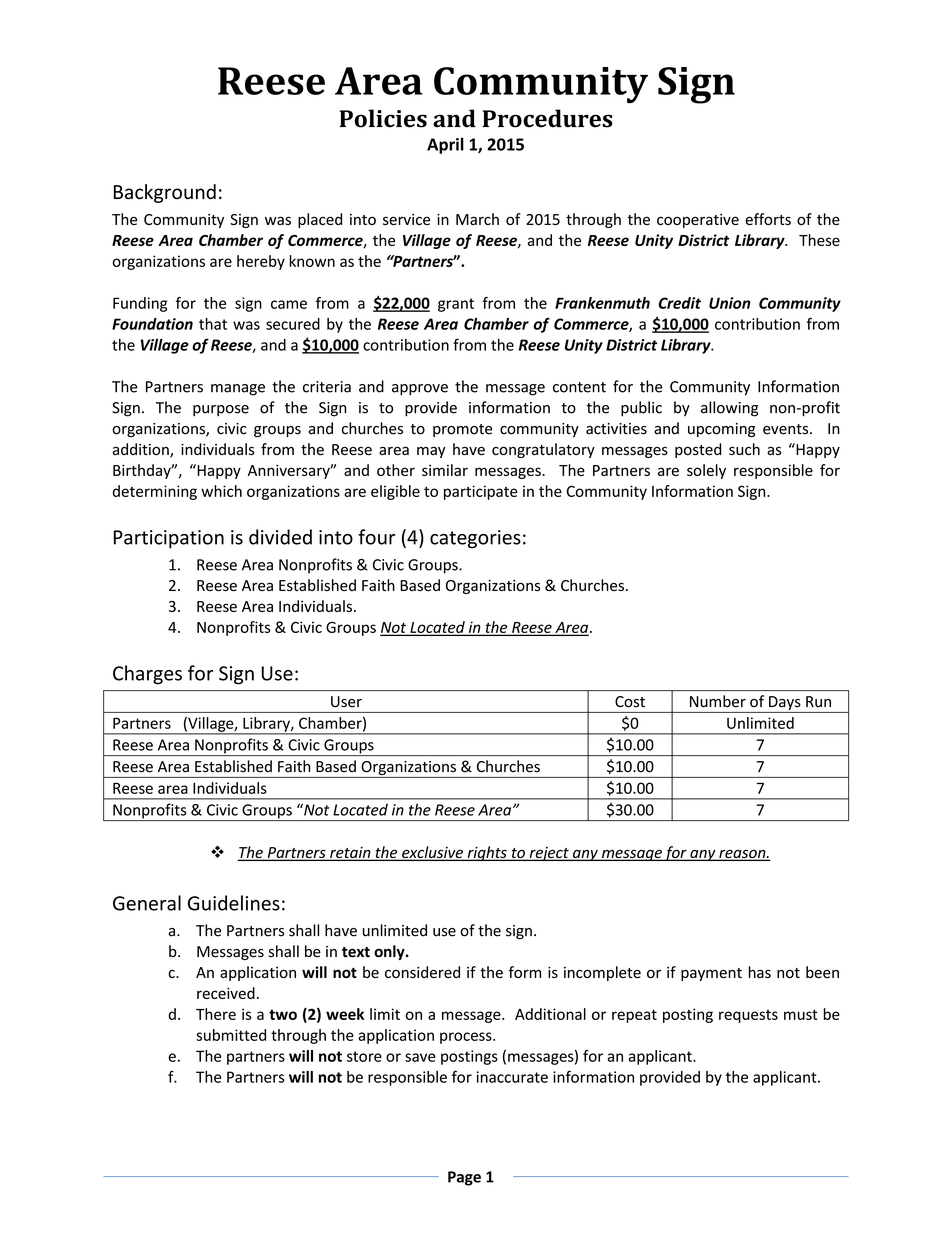  Describe the element at coordinates (464, 1178) in the screenshot. I see `Page` at that location.
